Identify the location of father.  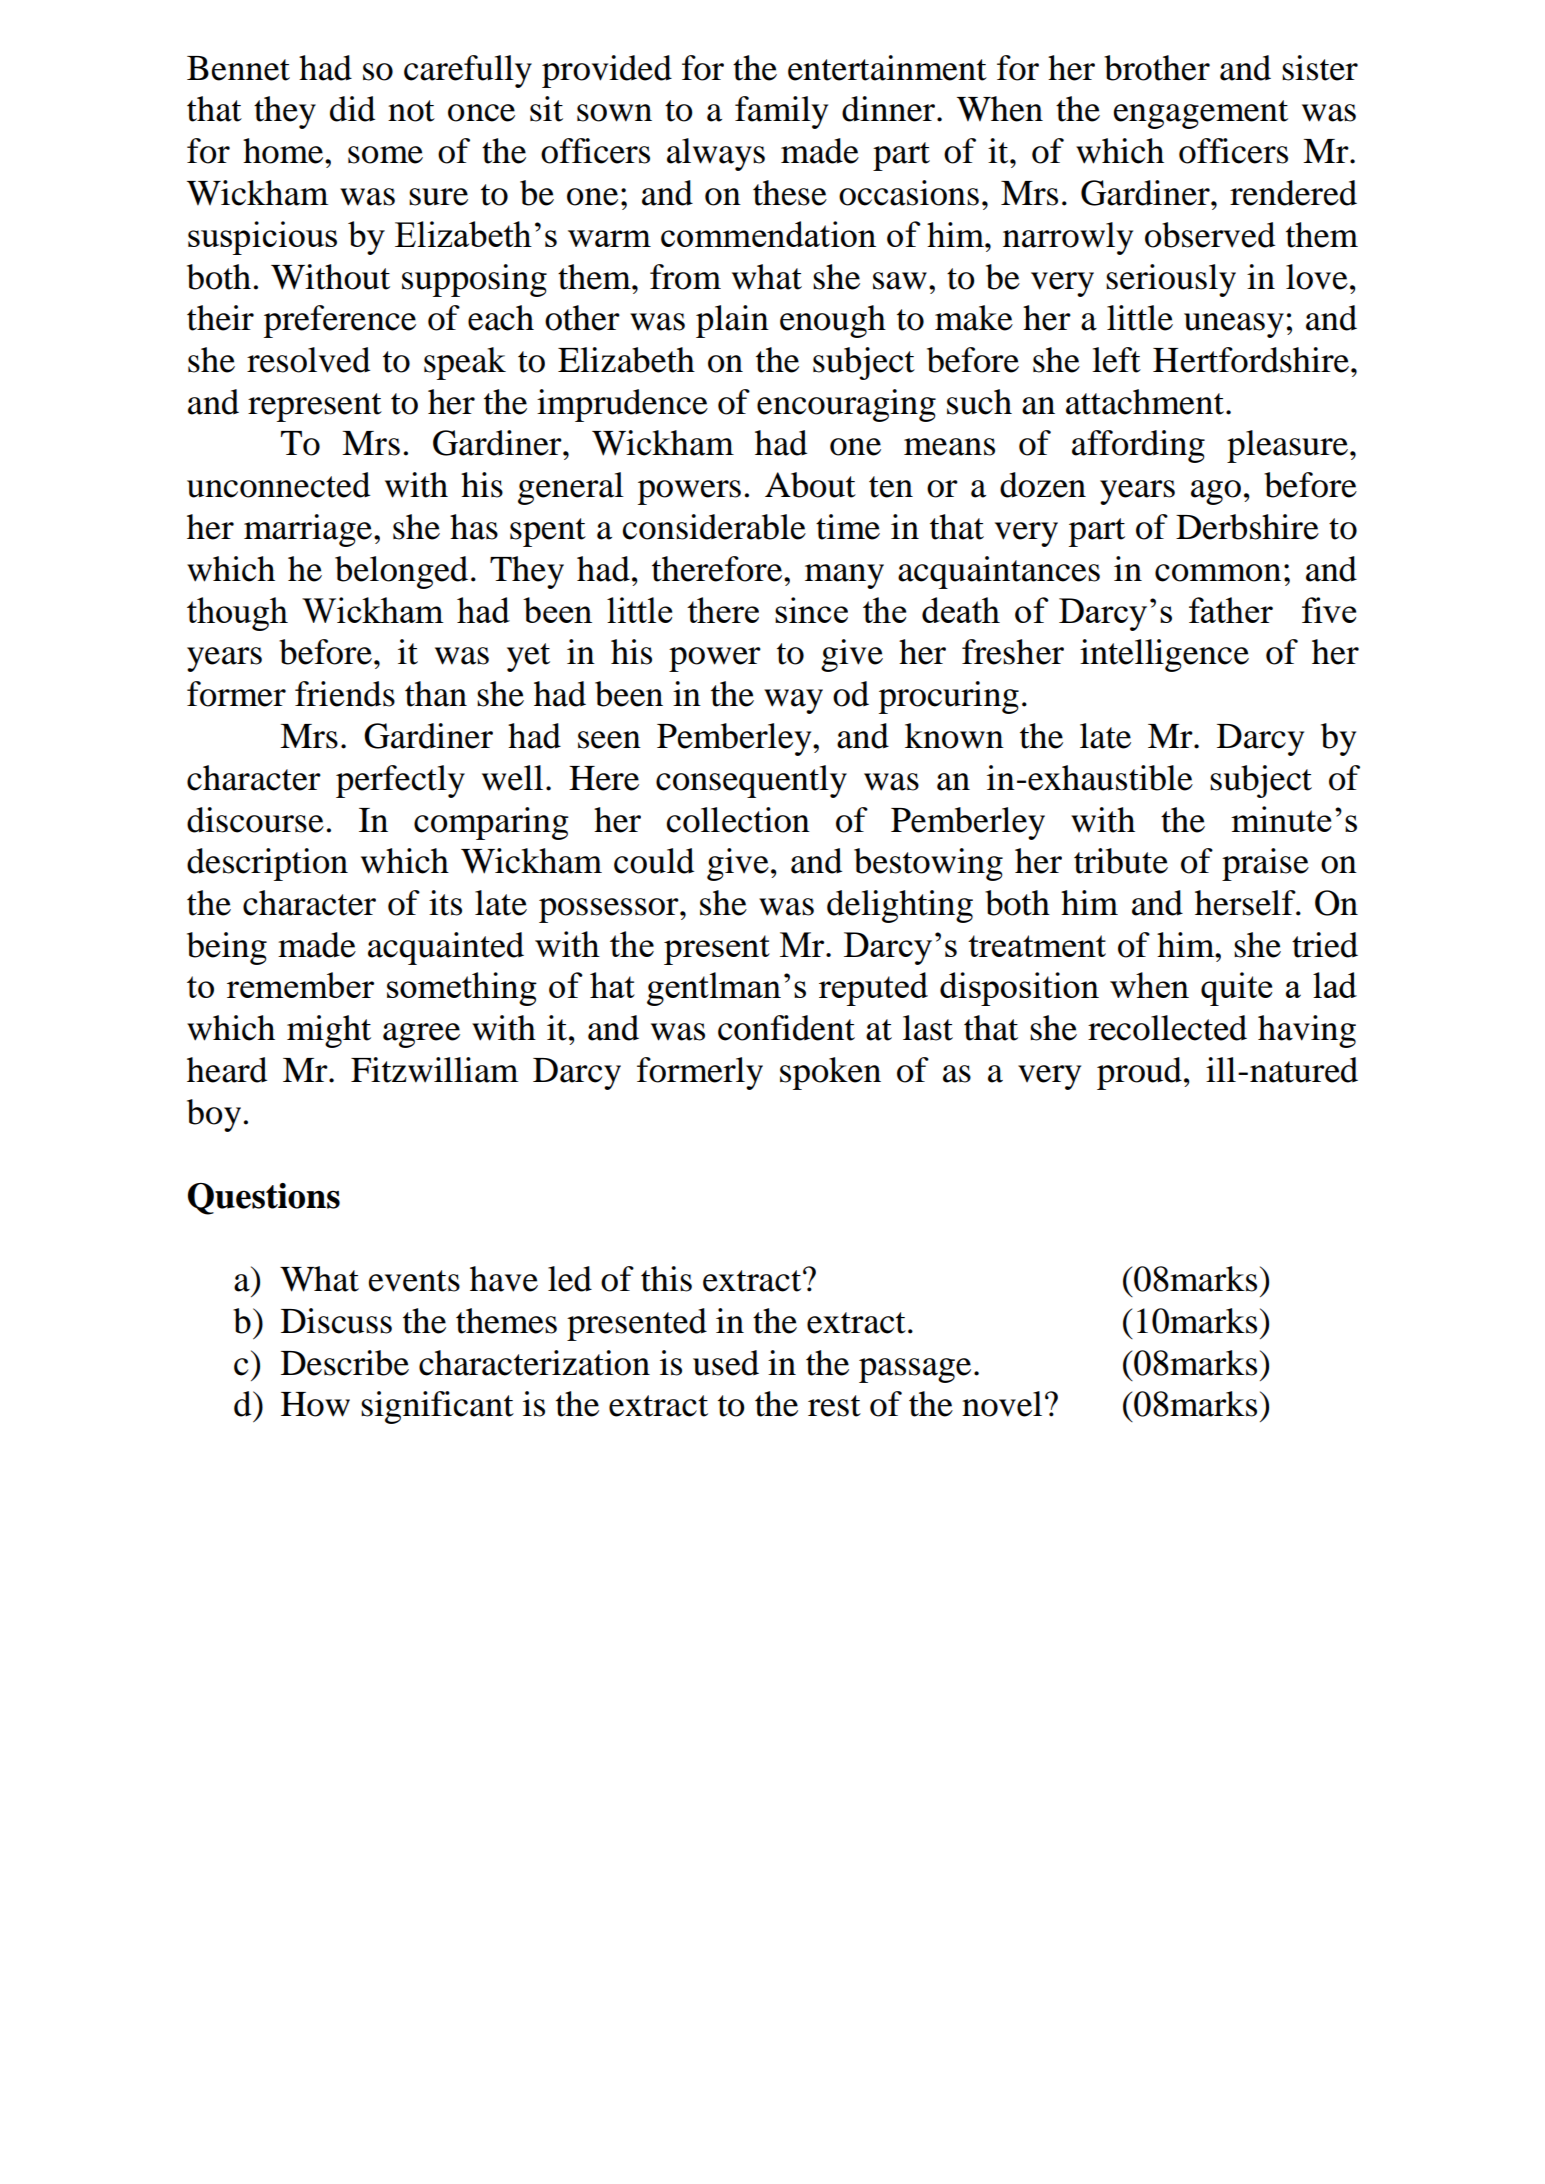
(1231, 610).
